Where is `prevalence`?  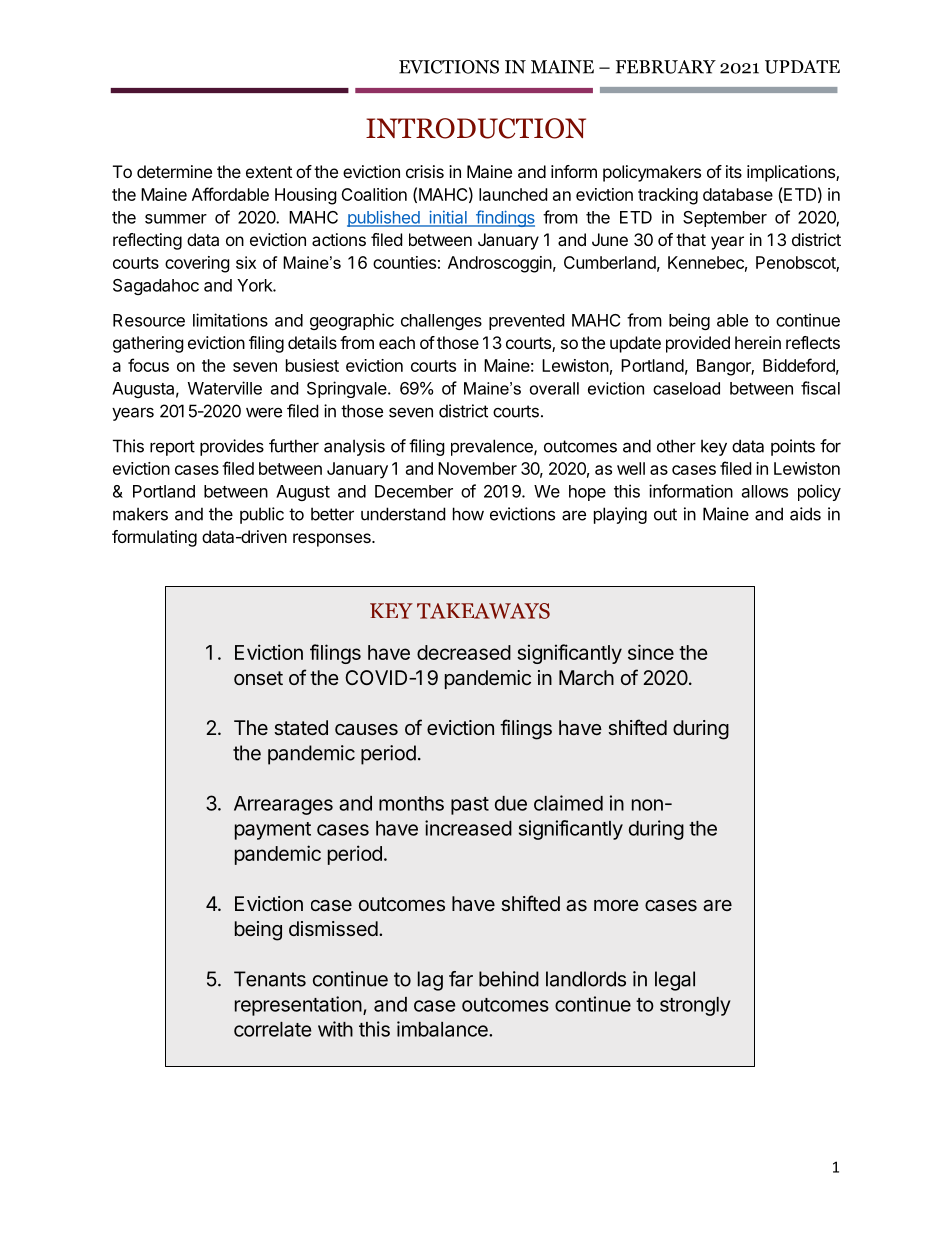
prevalence is located at coordinates (493, 447).
